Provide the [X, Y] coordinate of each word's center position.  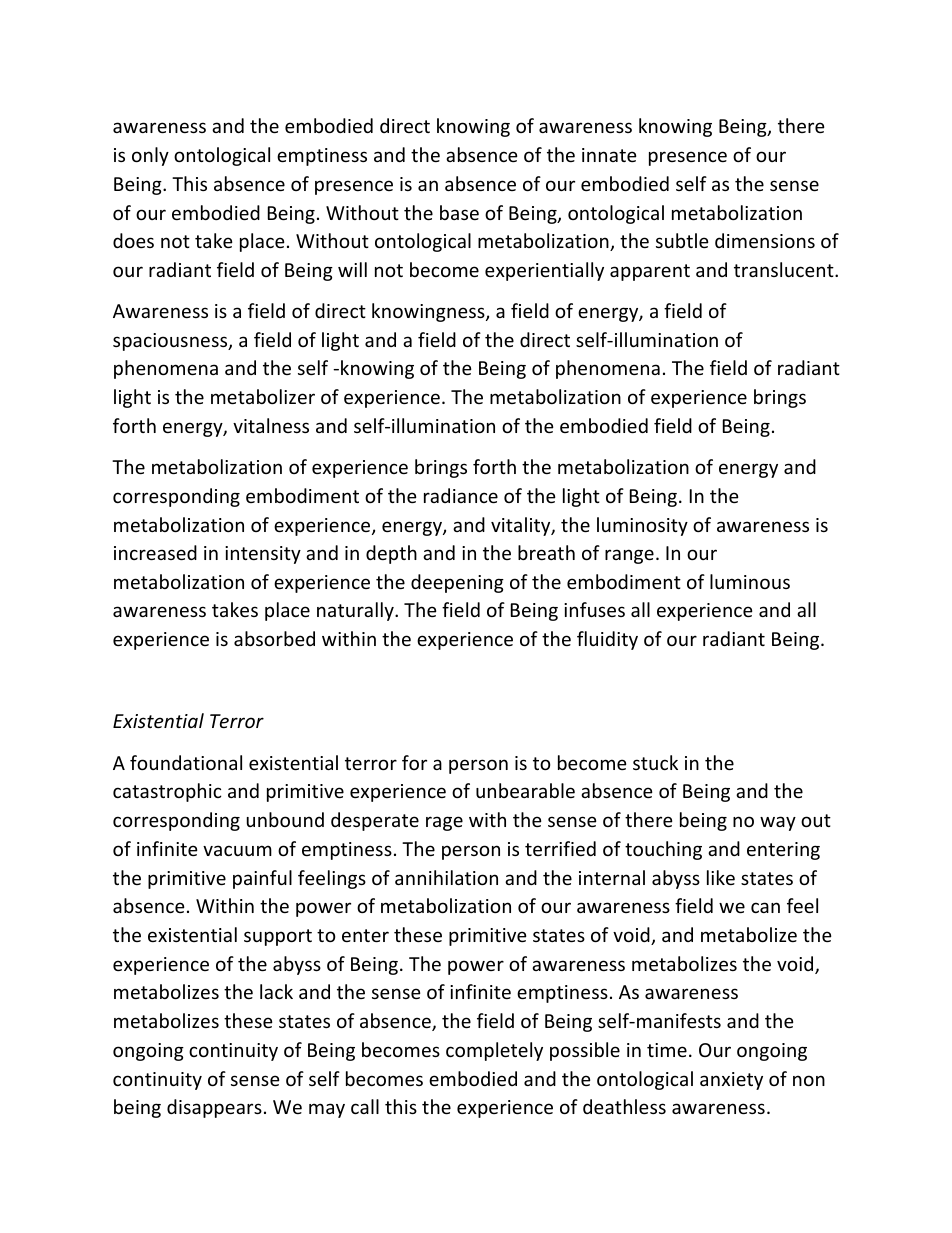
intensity [263, 555]
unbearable [525, 790]
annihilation [446, 877]
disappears [214, 1108]
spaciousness [171, 342]
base [459, 212]
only [150, 156]
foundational [186, 762]
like [721, 877]
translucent [785, 269]
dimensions [765, 240]
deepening [457, 583]
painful [262, 879]
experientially [544, 271]
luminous [750, 581]
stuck [655, 762]
